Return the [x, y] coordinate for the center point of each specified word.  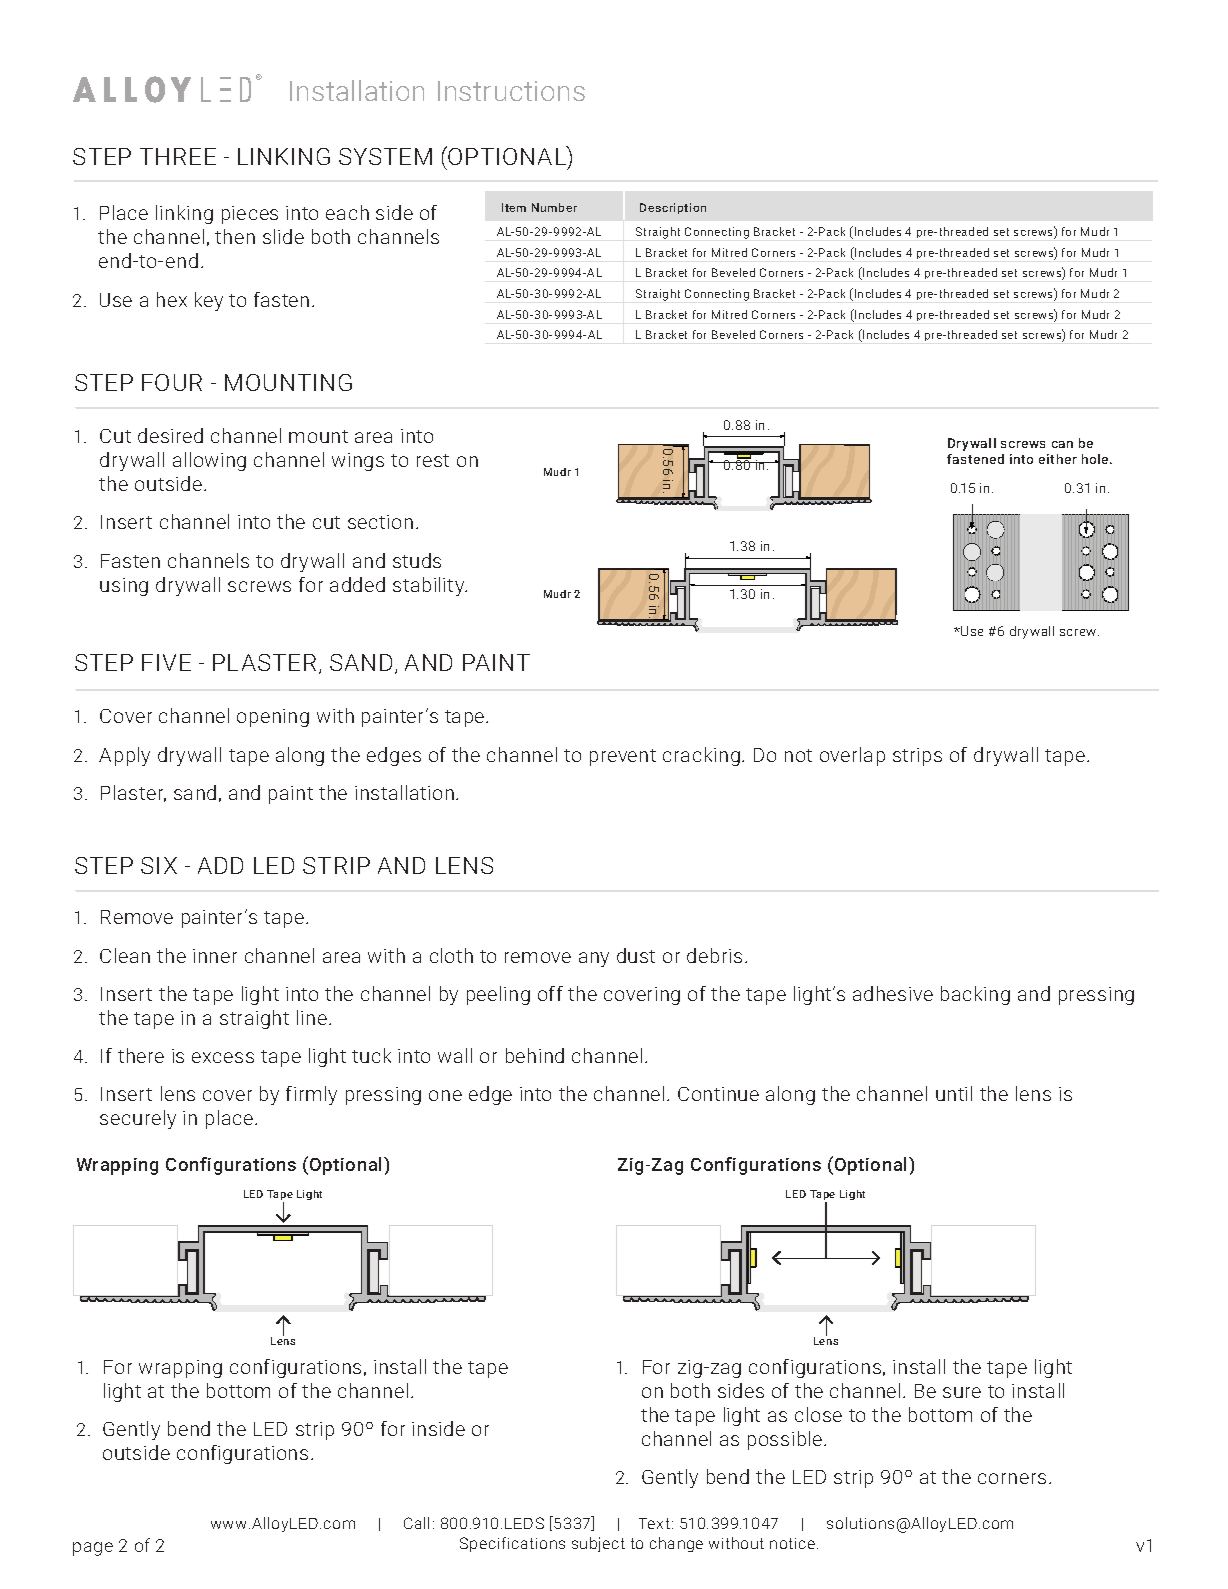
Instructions [511, 91]
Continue [718, 1094]
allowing [209, 461]
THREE [178, 156]
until [954, 1093]
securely [138, 1119]
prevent [623, 757]
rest [433, 460]
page [93, 1549]
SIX [159, 865]
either [1058, 459]
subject [598, 1544]
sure [962, 1392]
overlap [852, 756]
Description [673, 208]
